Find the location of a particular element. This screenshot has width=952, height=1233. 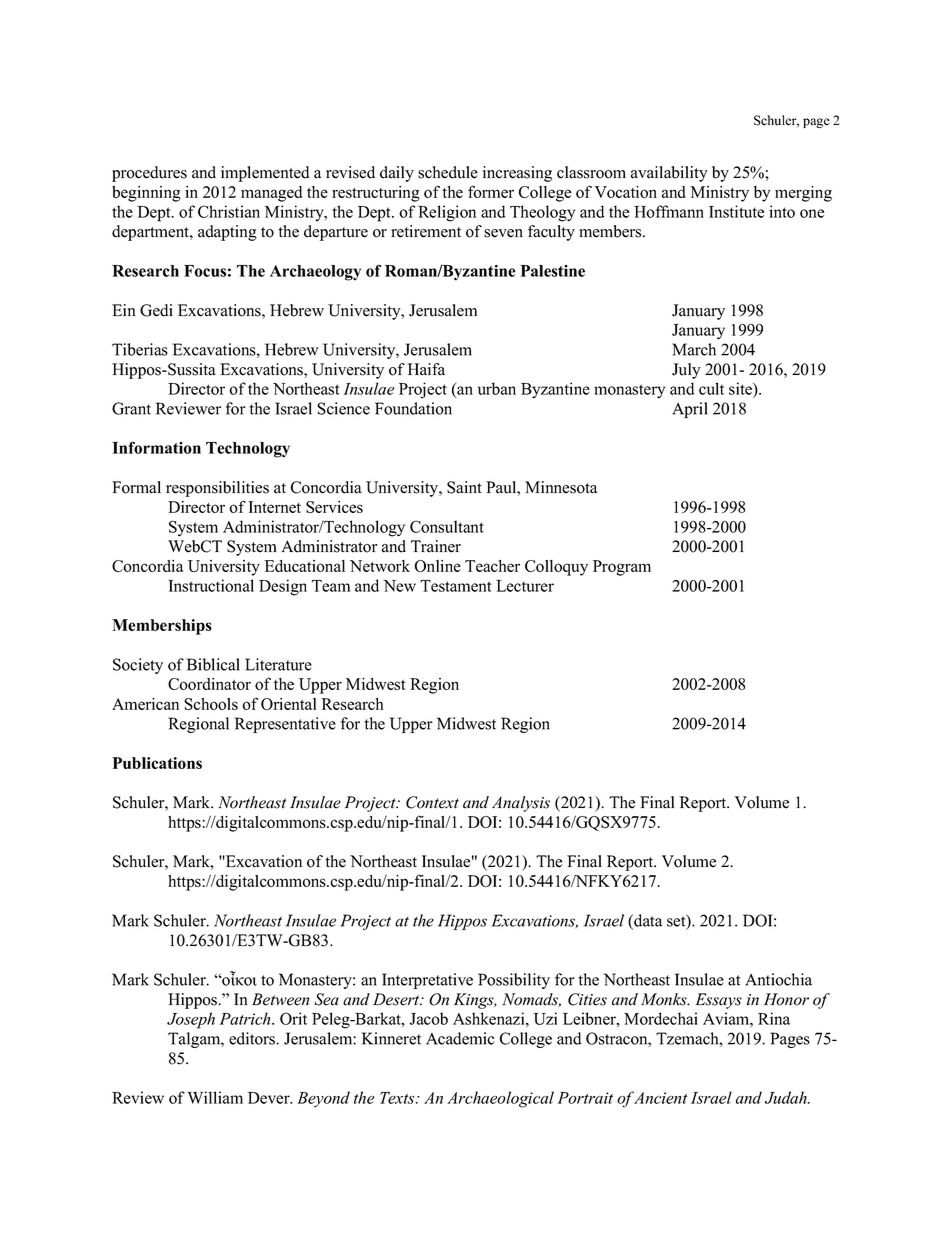

Testament is located at coordinates (455, 586).
